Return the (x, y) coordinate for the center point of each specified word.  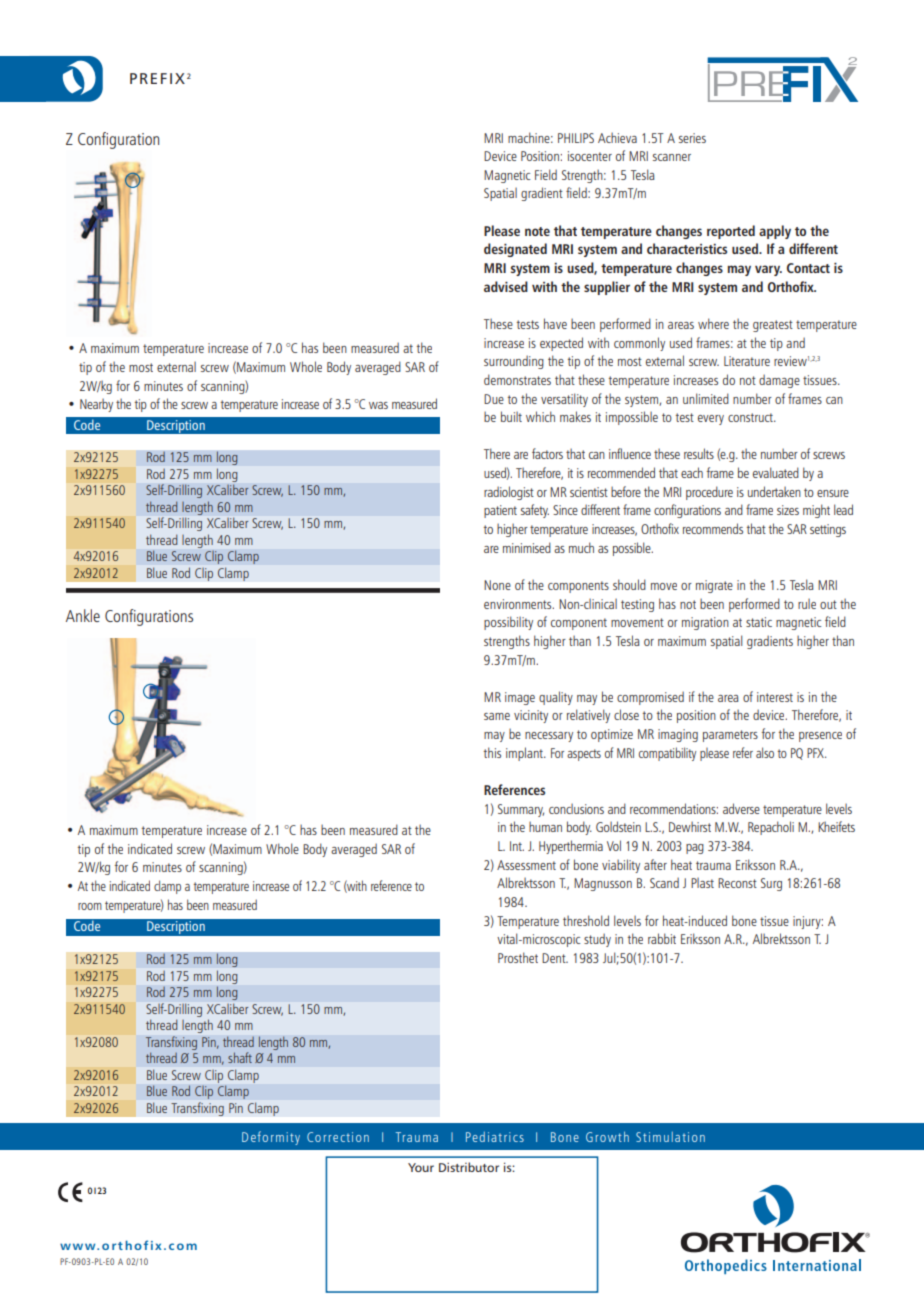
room (90, 906)
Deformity (271, 1138)
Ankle (83, 615)
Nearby (96, 405)
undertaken (774, 491)
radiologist (509, 493)
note (537, 231)
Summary (521, 810)
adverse (741, 808)
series (692, 138)
